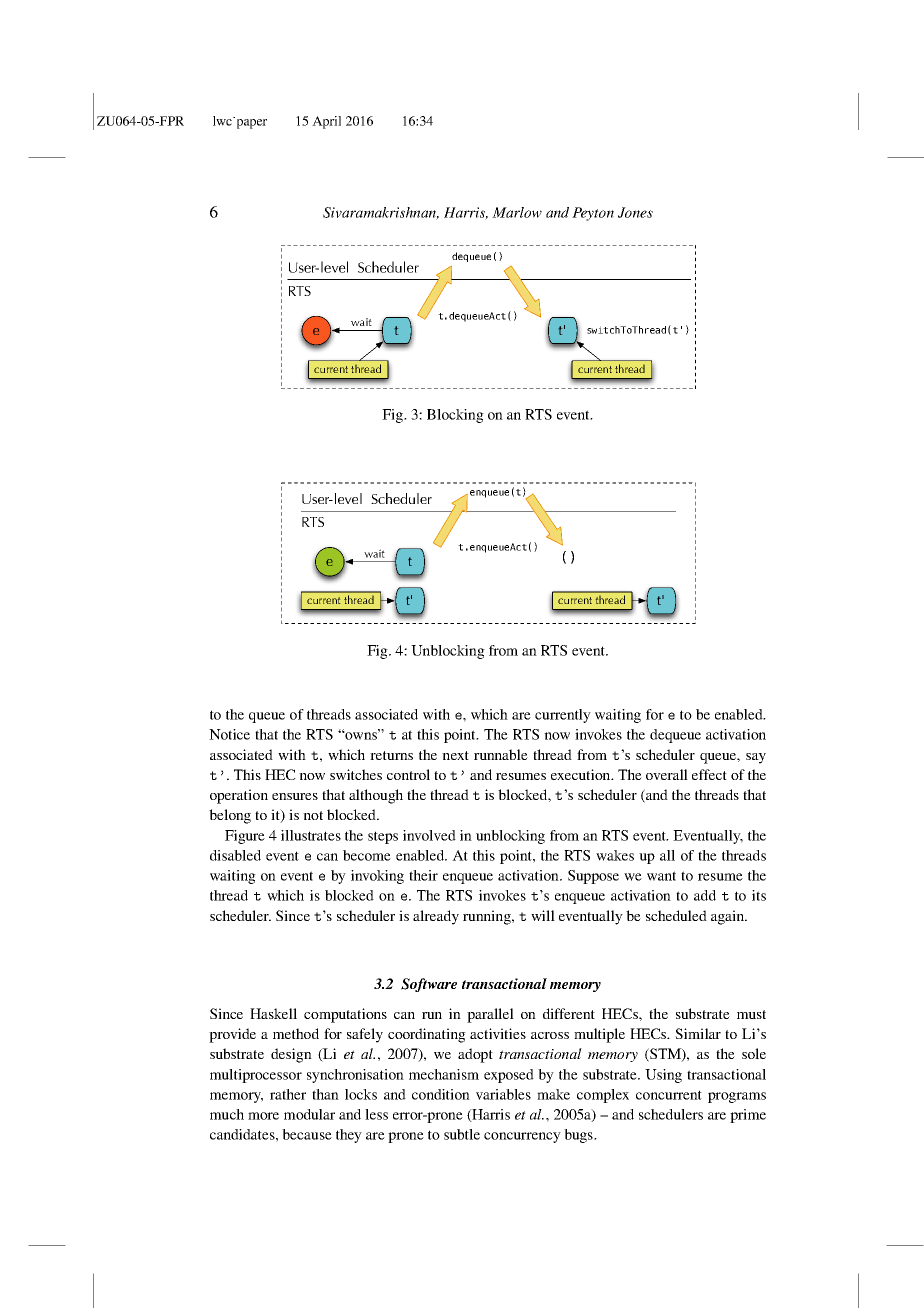 The height and width of the page is (1308, 924). Describe the element at coordinates (709, 774) in the page. I see `effect` at that location.
